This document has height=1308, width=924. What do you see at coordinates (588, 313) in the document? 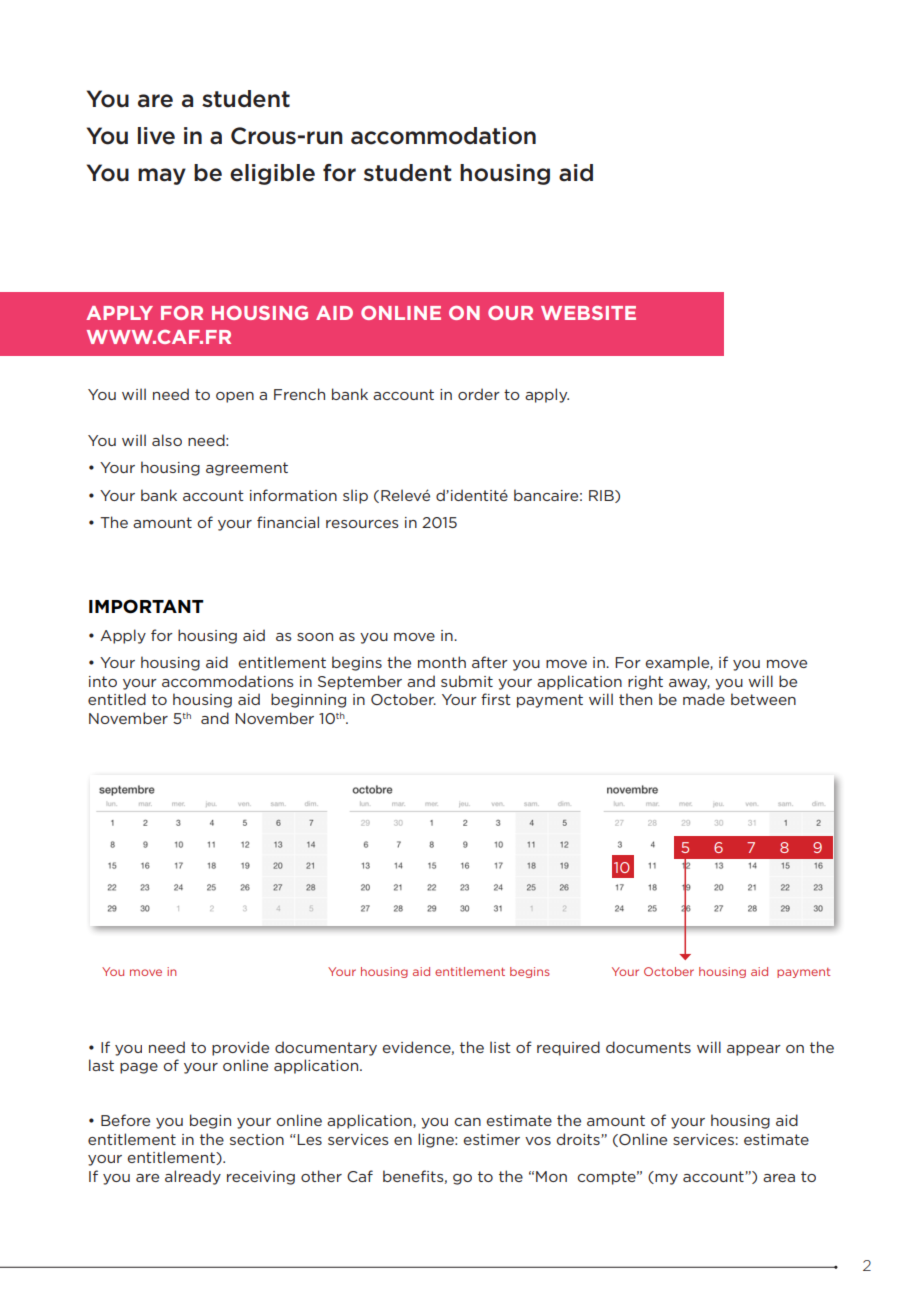
I see `WEBSITE` at bounding box center [588, 313].
